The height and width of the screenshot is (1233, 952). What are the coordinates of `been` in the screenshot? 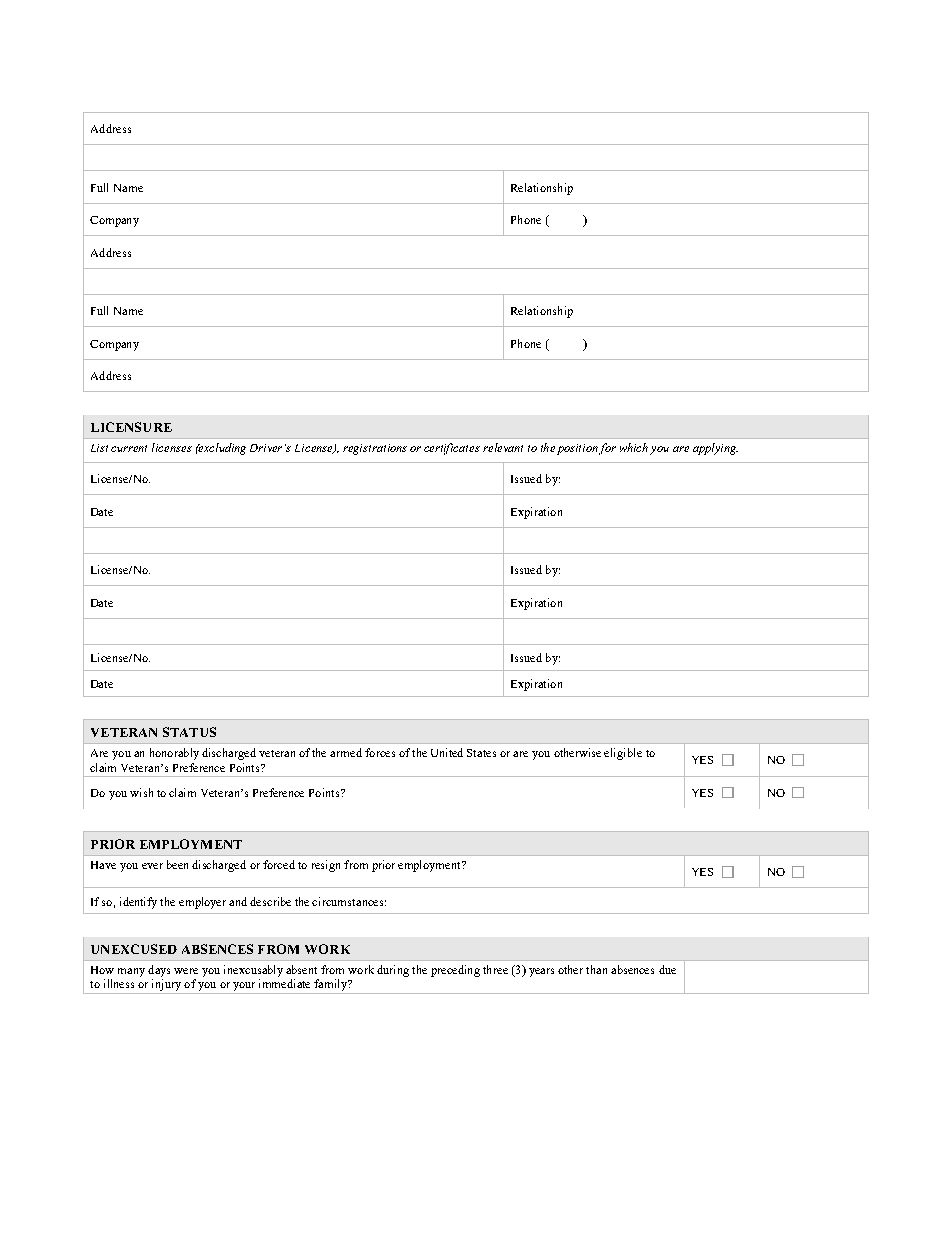 It's located at (177, 864).
